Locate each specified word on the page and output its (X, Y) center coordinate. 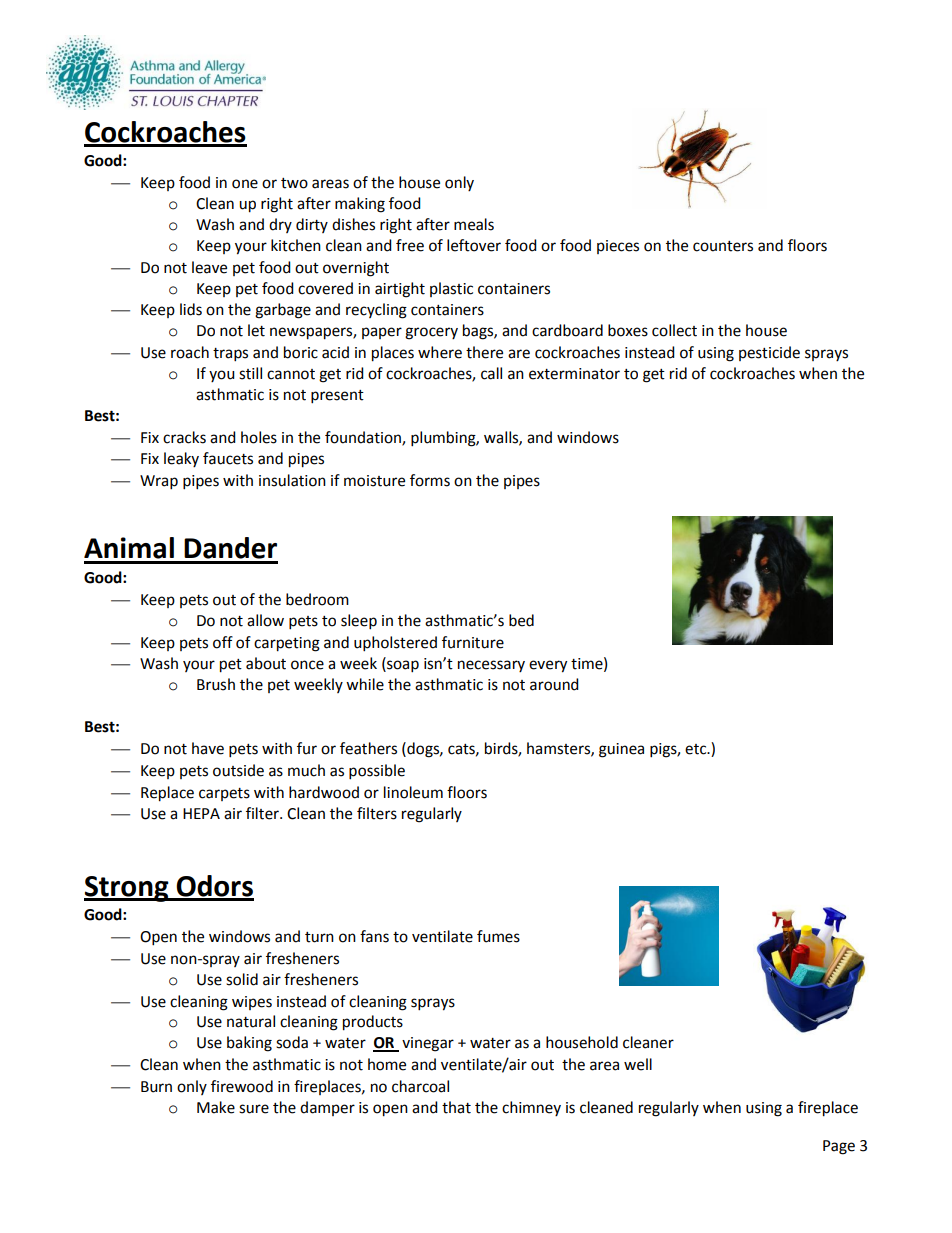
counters (723, 246)
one (245, 184)
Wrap (159, 482)
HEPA (201, 813)
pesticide (769, 353)
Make (216, 1107)
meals (474, 224)
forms (430, 480)
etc (697, 749)
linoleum (413, 792)
